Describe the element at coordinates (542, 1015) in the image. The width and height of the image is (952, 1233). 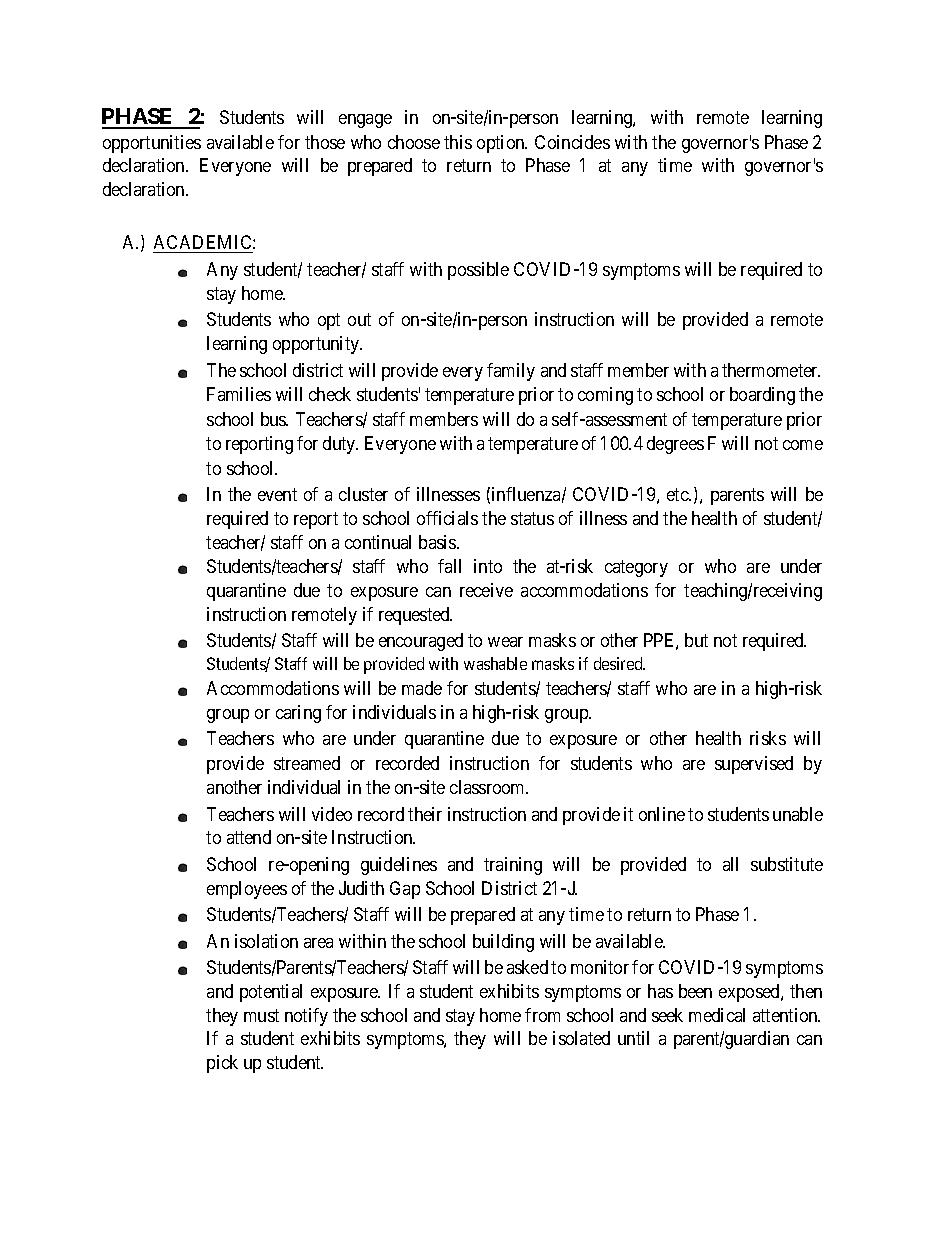
I see `from` at that location.
